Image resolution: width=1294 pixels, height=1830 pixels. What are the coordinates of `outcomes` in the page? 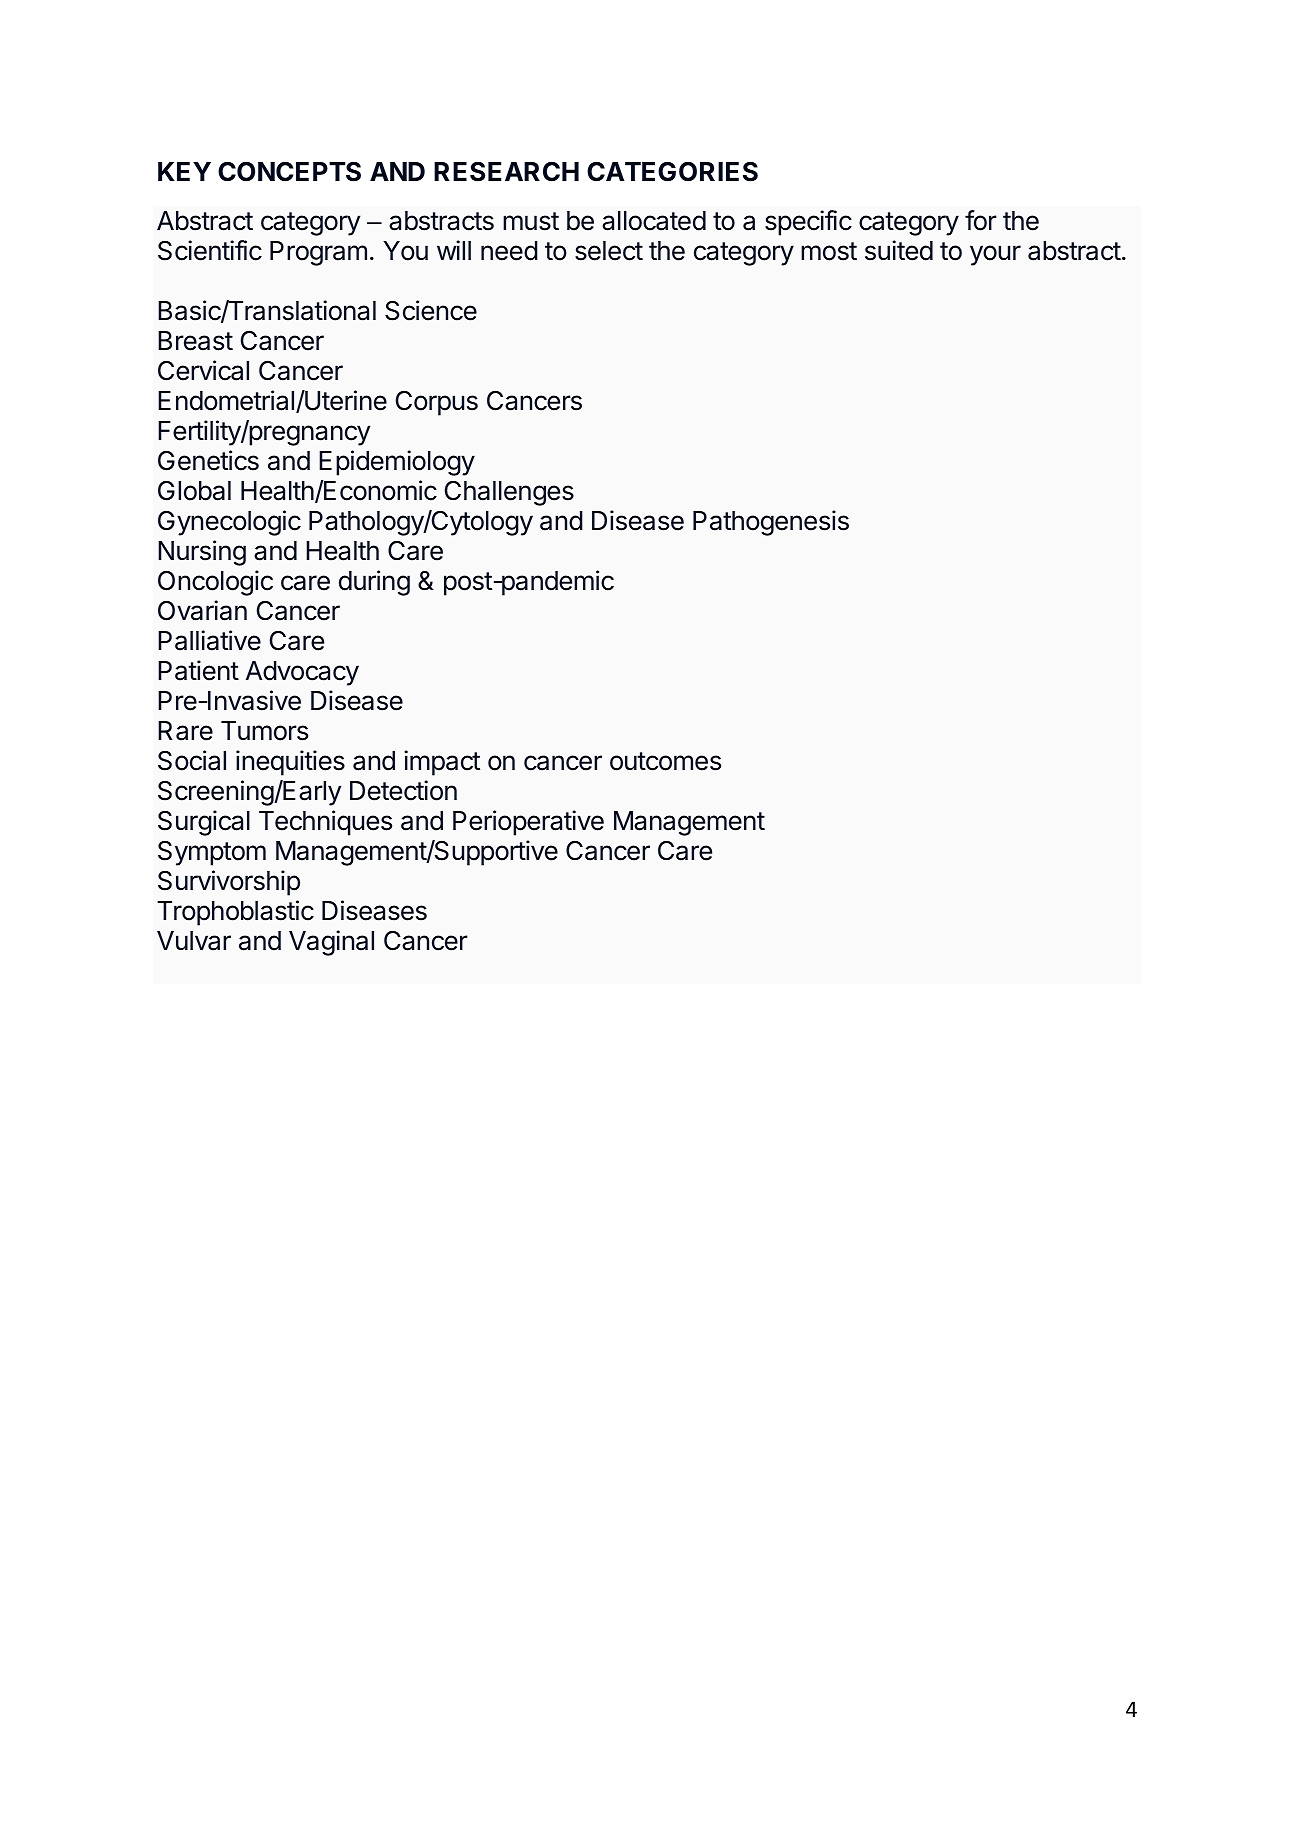 It's located at (665, 761).
